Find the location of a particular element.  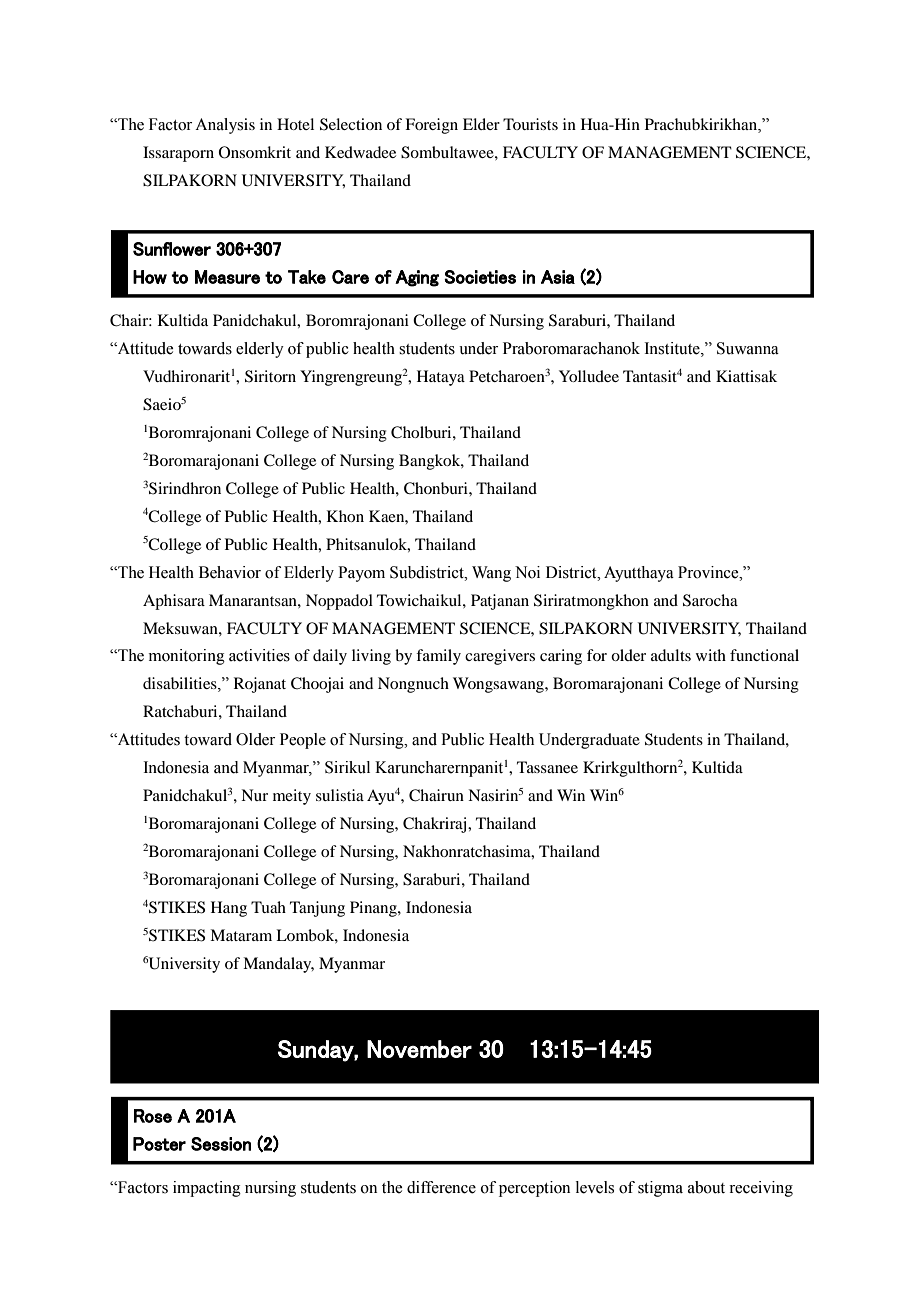

family is located at coordinates (438, 657).
